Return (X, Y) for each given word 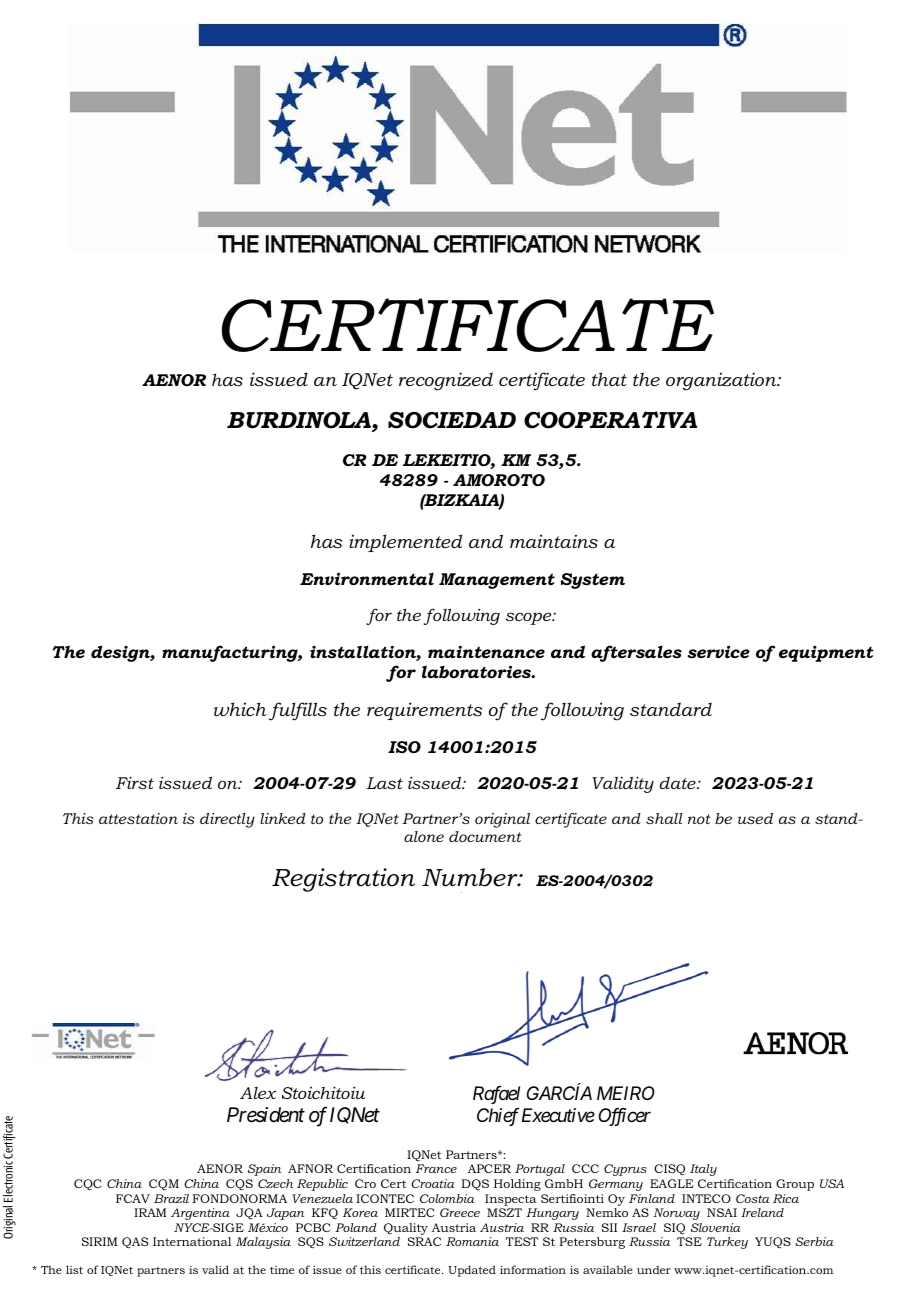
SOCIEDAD (452, 420)
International (192, 1241)
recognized (446, 381)
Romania (472, 1241)
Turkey (727, 1243)
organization (722, 381)
